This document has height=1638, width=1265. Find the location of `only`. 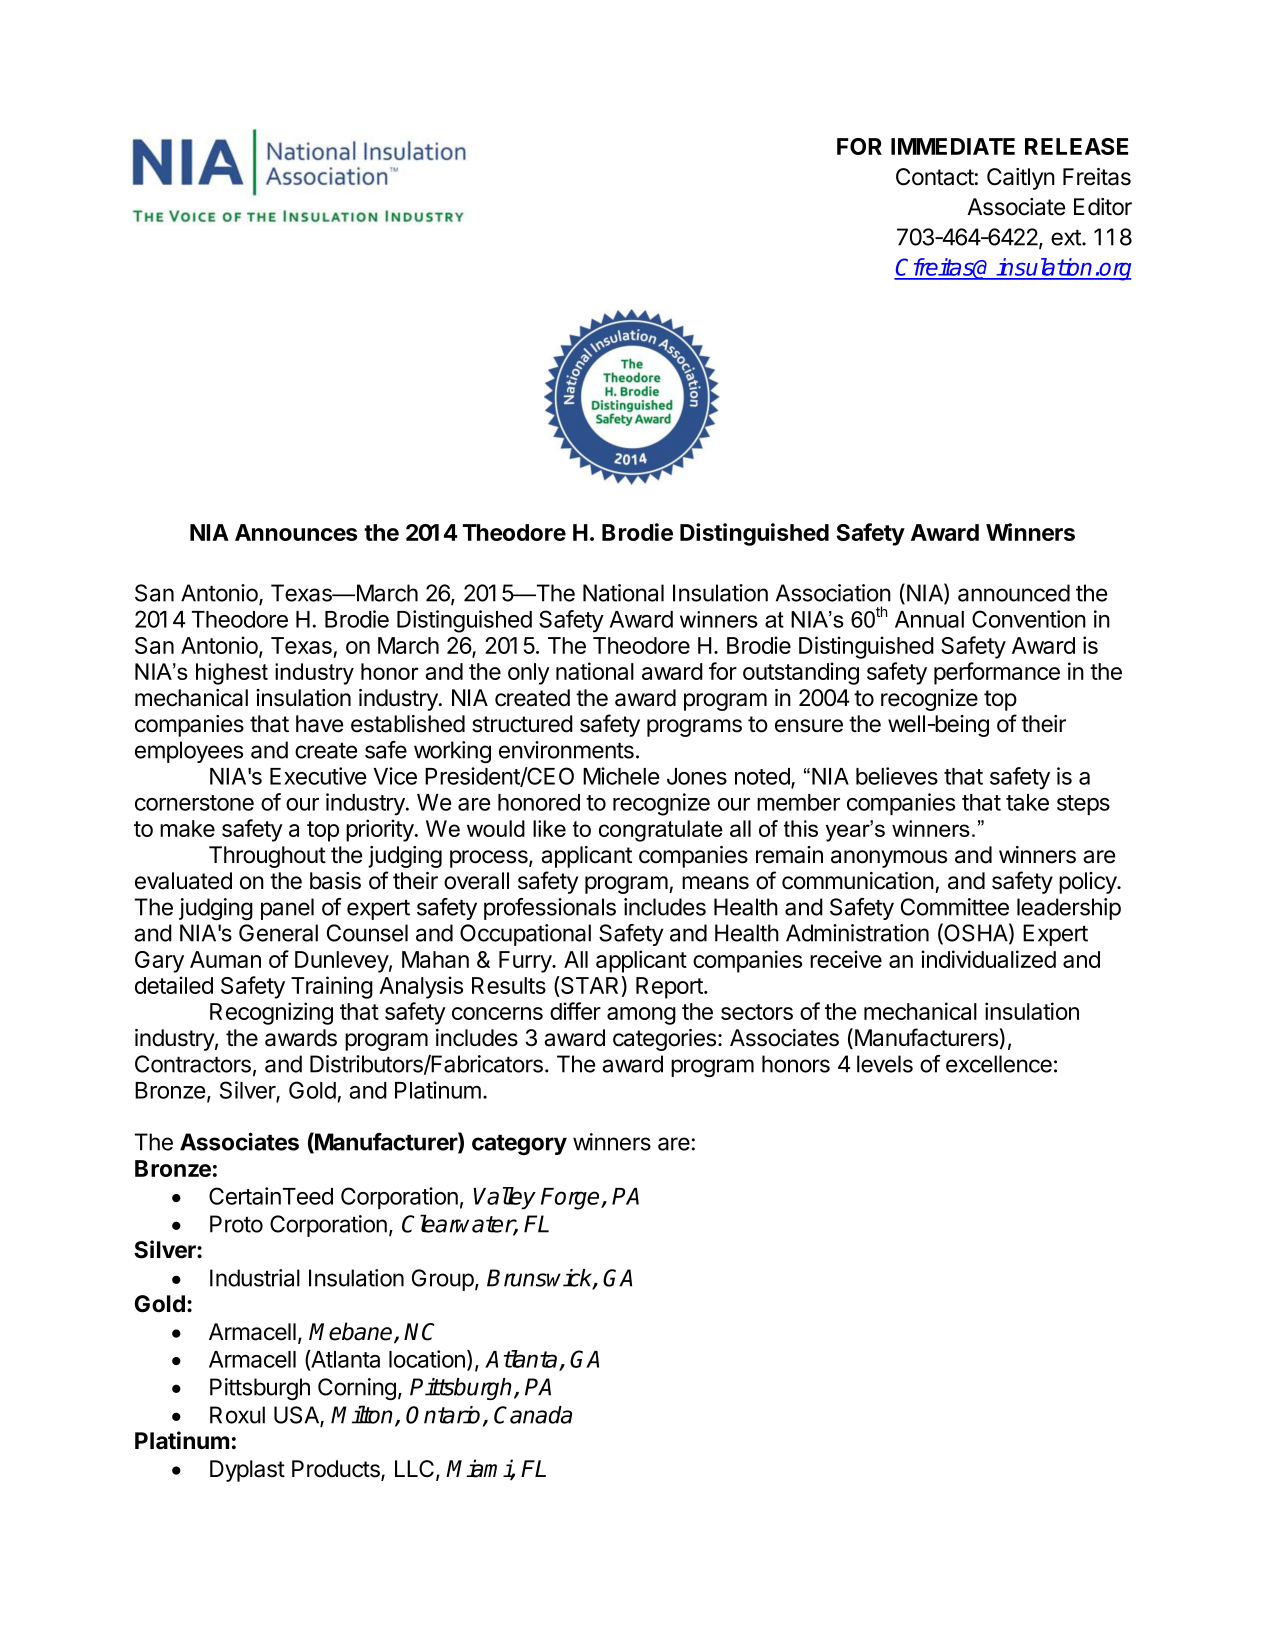

only is located at coordinates (529, 674).
